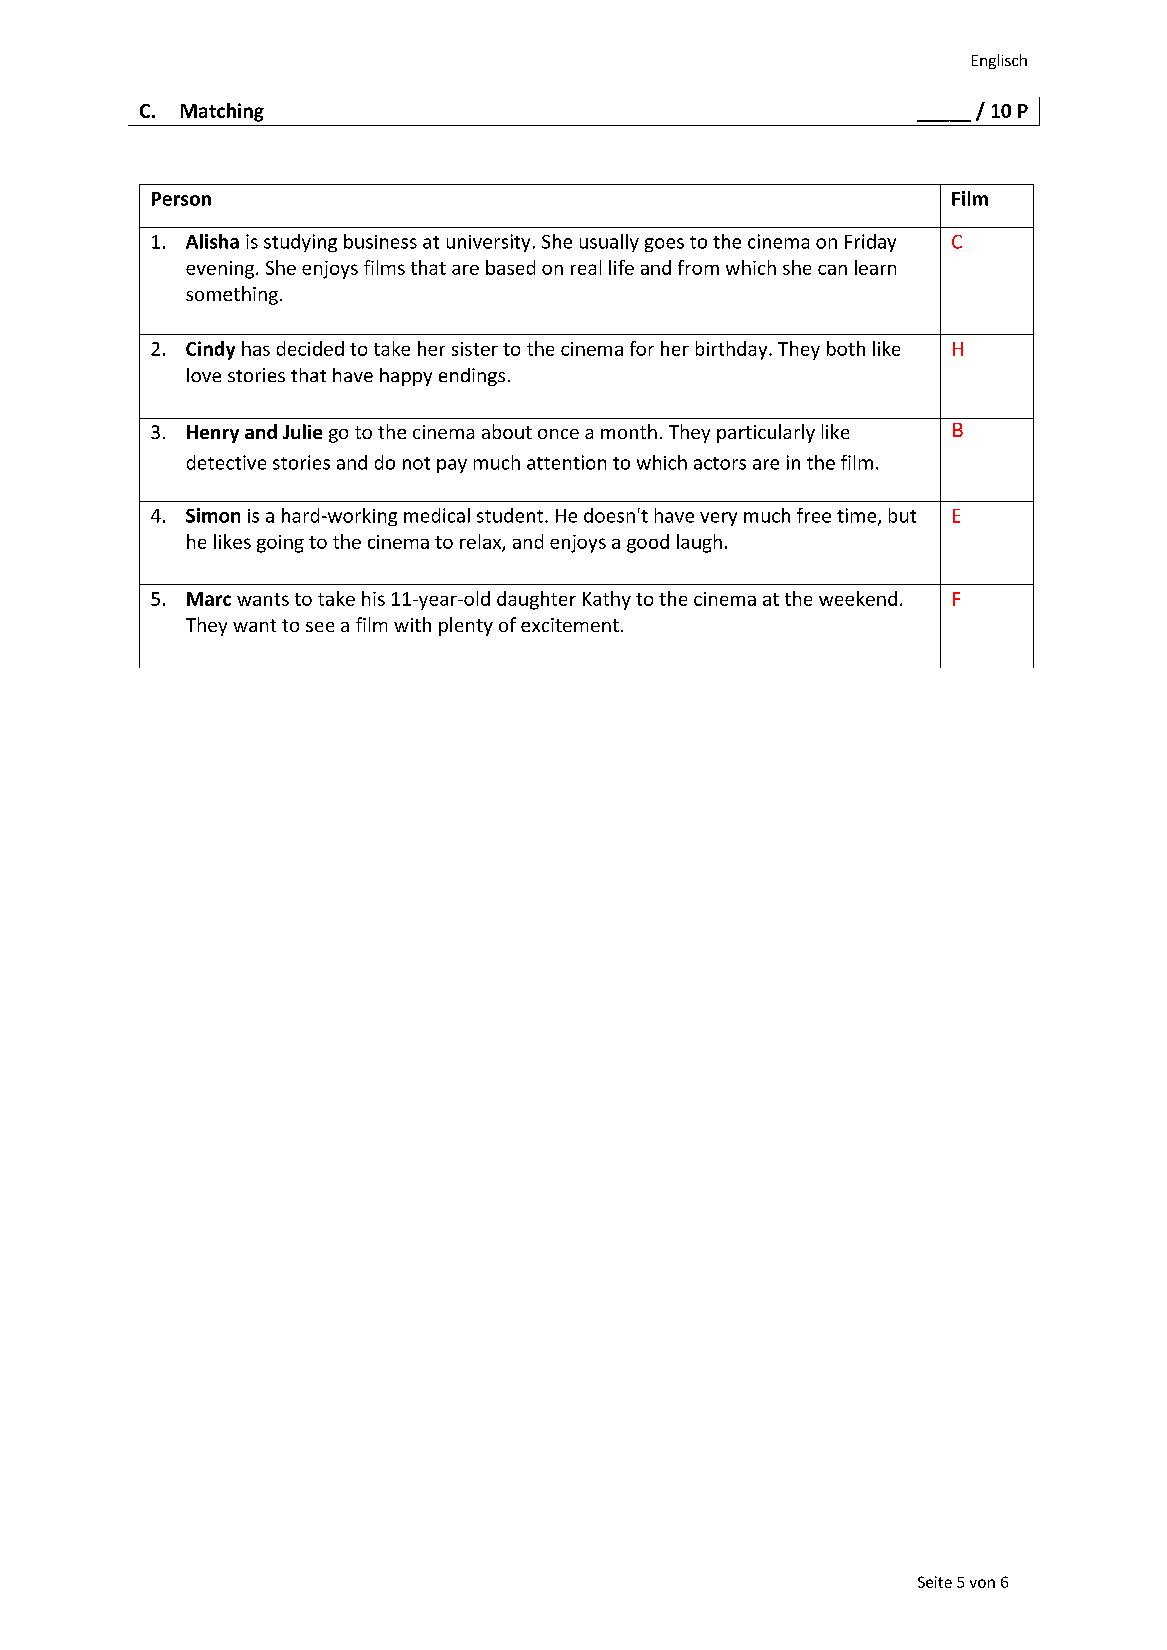  Describe the element at coordinates (935, 1582) in the screenshot. I see `Seite` at that location.
